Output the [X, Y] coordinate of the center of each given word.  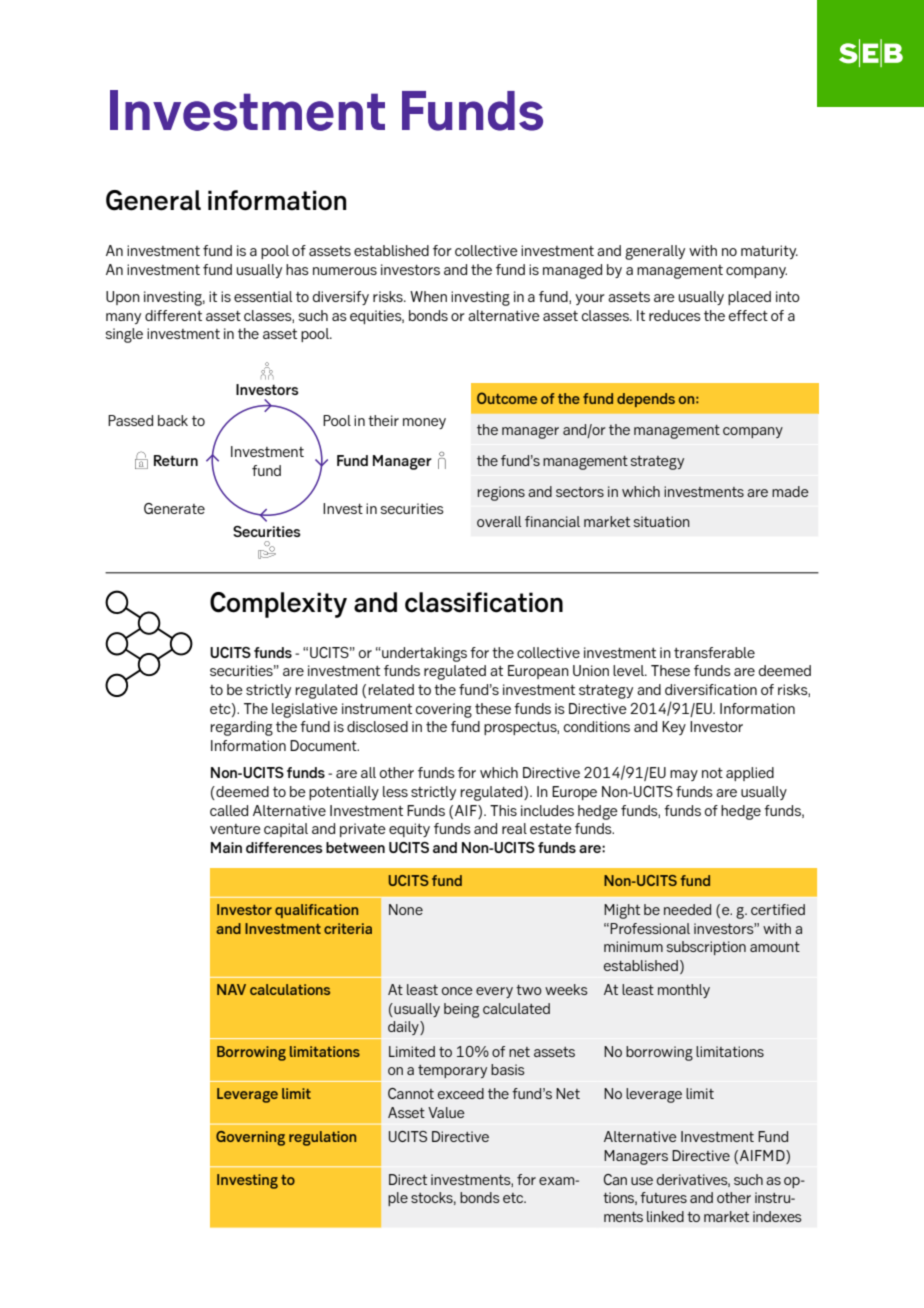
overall [499, 521]
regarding [241, 728]
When [428, 296]
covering [444, 710]
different [173, 315]
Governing [250, 1138]
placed [749, 298]
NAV [231, 989]
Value [446, 1112]
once [457, 991]
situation [662, 521]
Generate [174, 508]
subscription [706, 948]
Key [674, 728]
